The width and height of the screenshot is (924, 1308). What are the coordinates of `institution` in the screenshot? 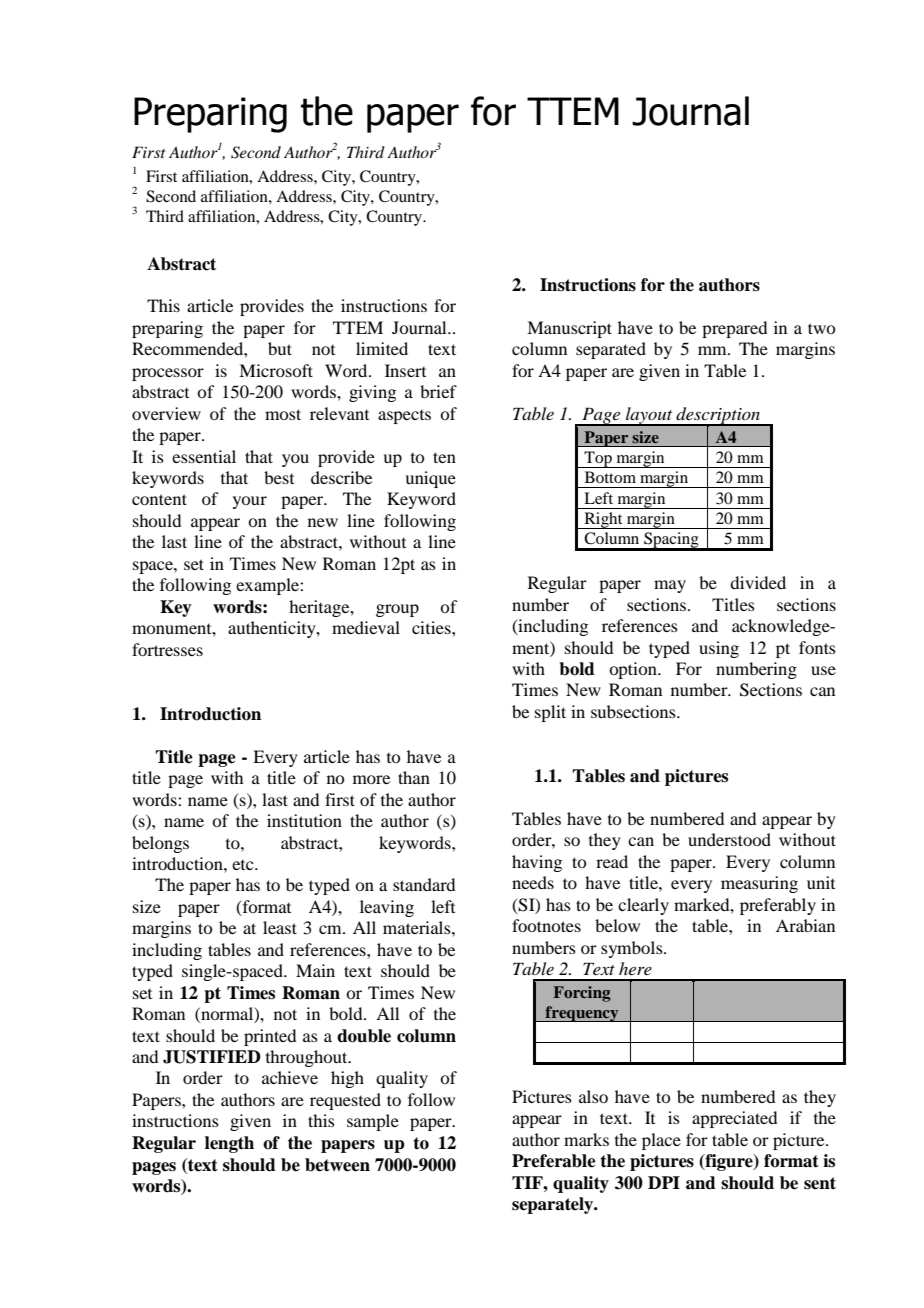 It's located at (304, 820).
